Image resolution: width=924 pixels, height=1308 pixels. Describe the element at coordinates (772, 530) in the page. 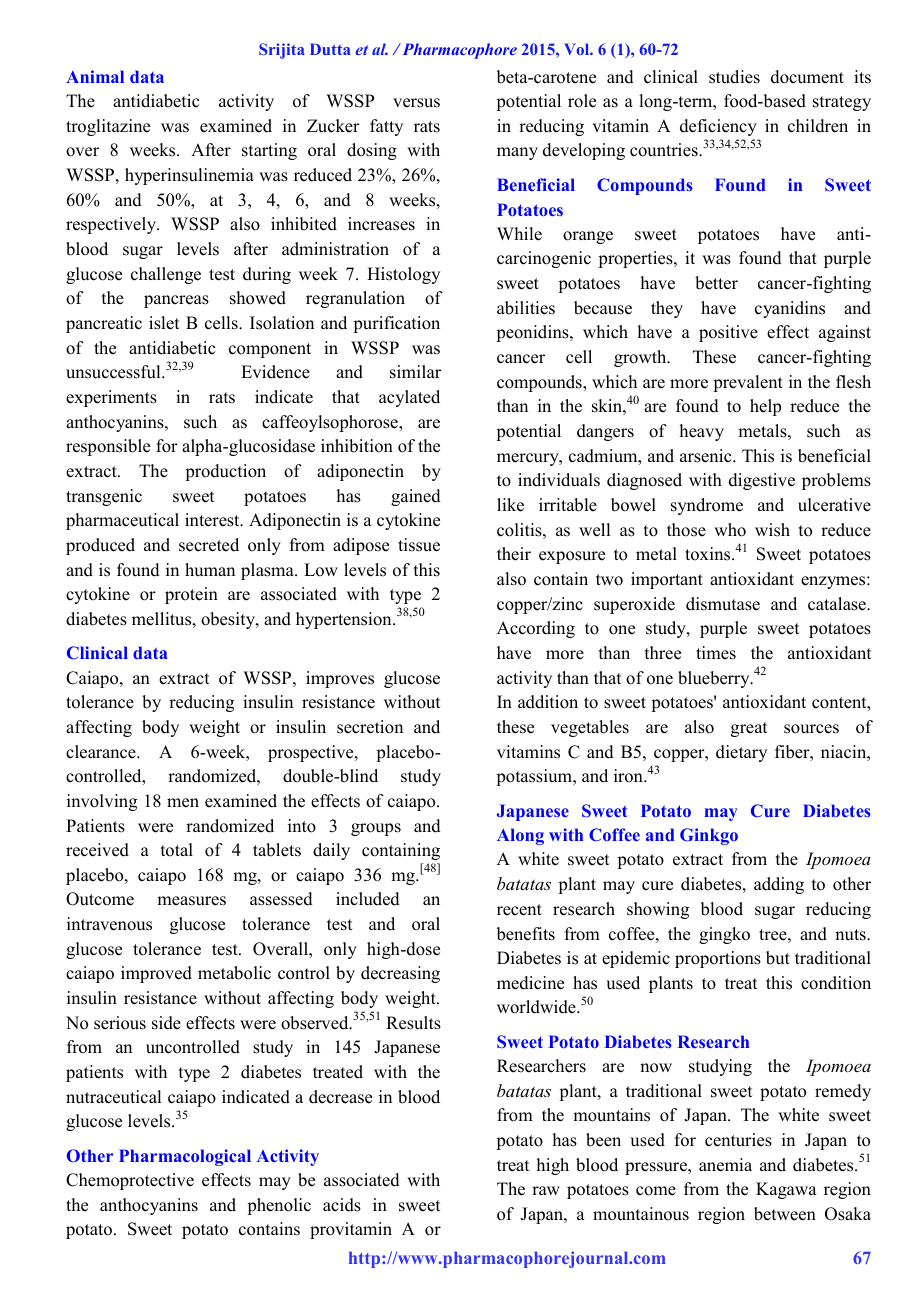

I see `wish` at that location.
